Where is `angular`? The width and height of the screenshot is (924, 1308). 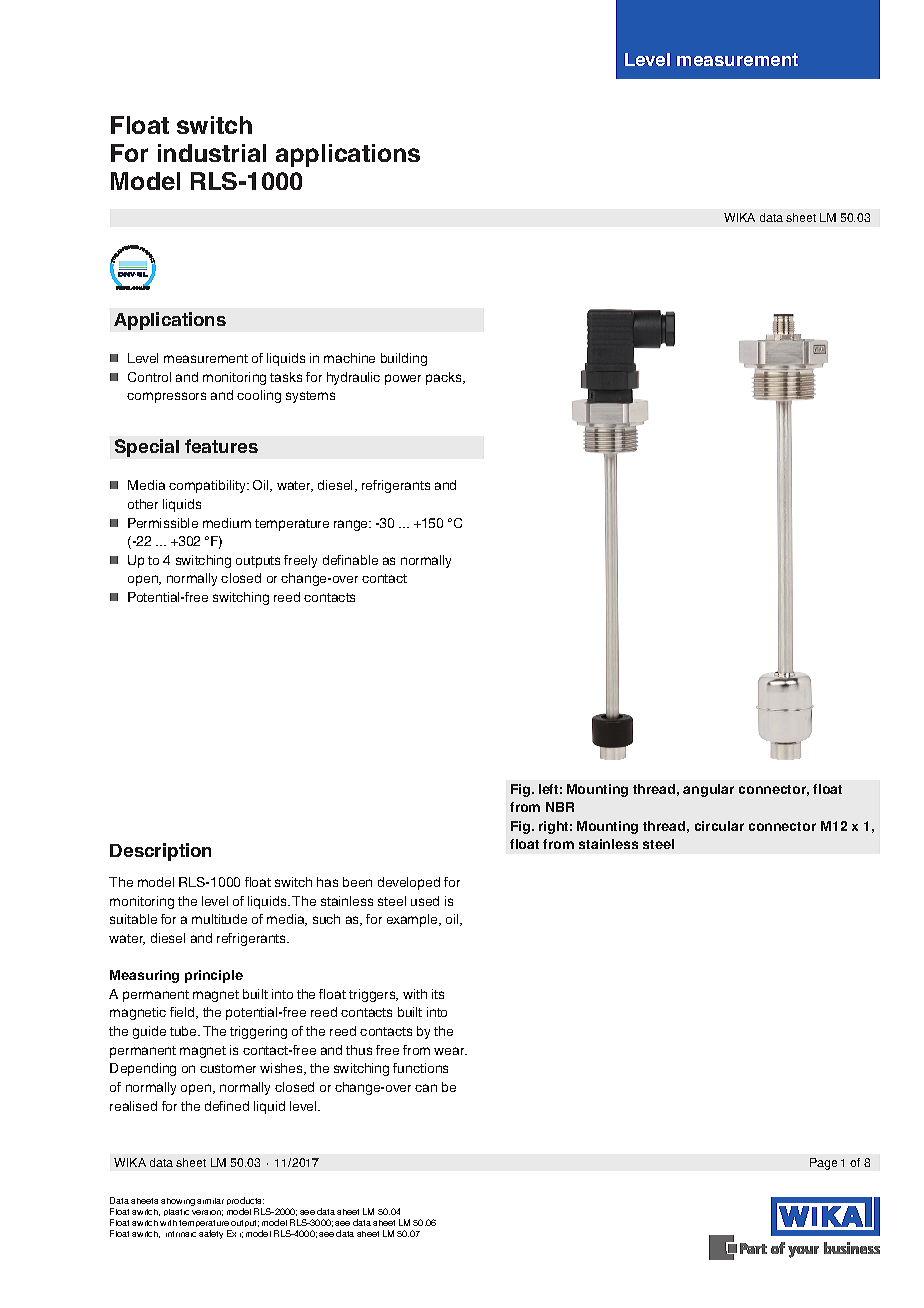 angular is located at coordinates (708, 790).
